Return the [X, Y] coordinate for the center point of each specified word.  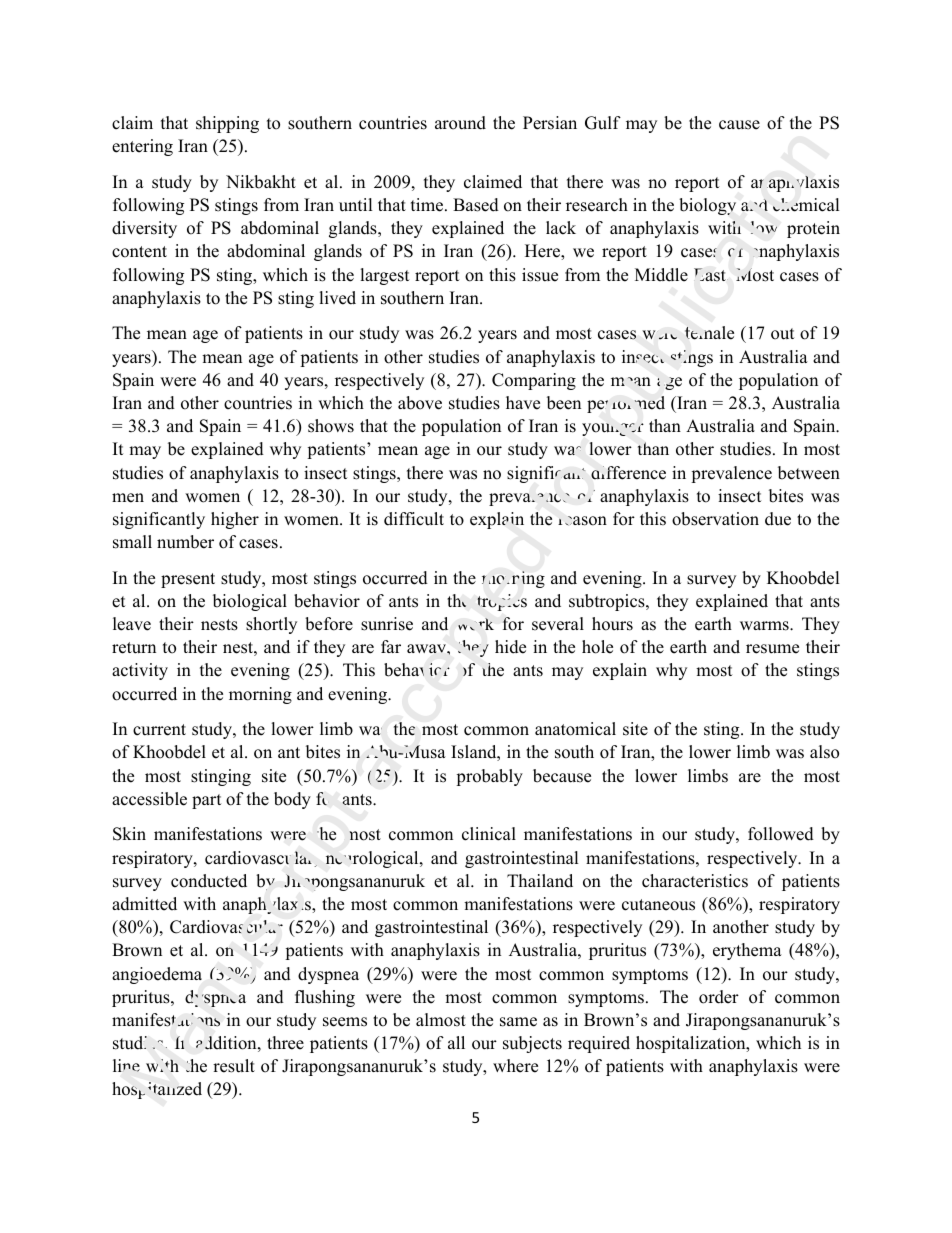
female [709, 333]
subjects [532, 1044]
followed [781, 834]
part [207, 801]
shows [331, 426]
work [476, 624]
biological [250, 602]
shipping [227, 124]
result [234, 1066]
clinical [489, 834]
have [523, 403]
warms [765, 626]
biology [707, 206]
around [460, 123]
